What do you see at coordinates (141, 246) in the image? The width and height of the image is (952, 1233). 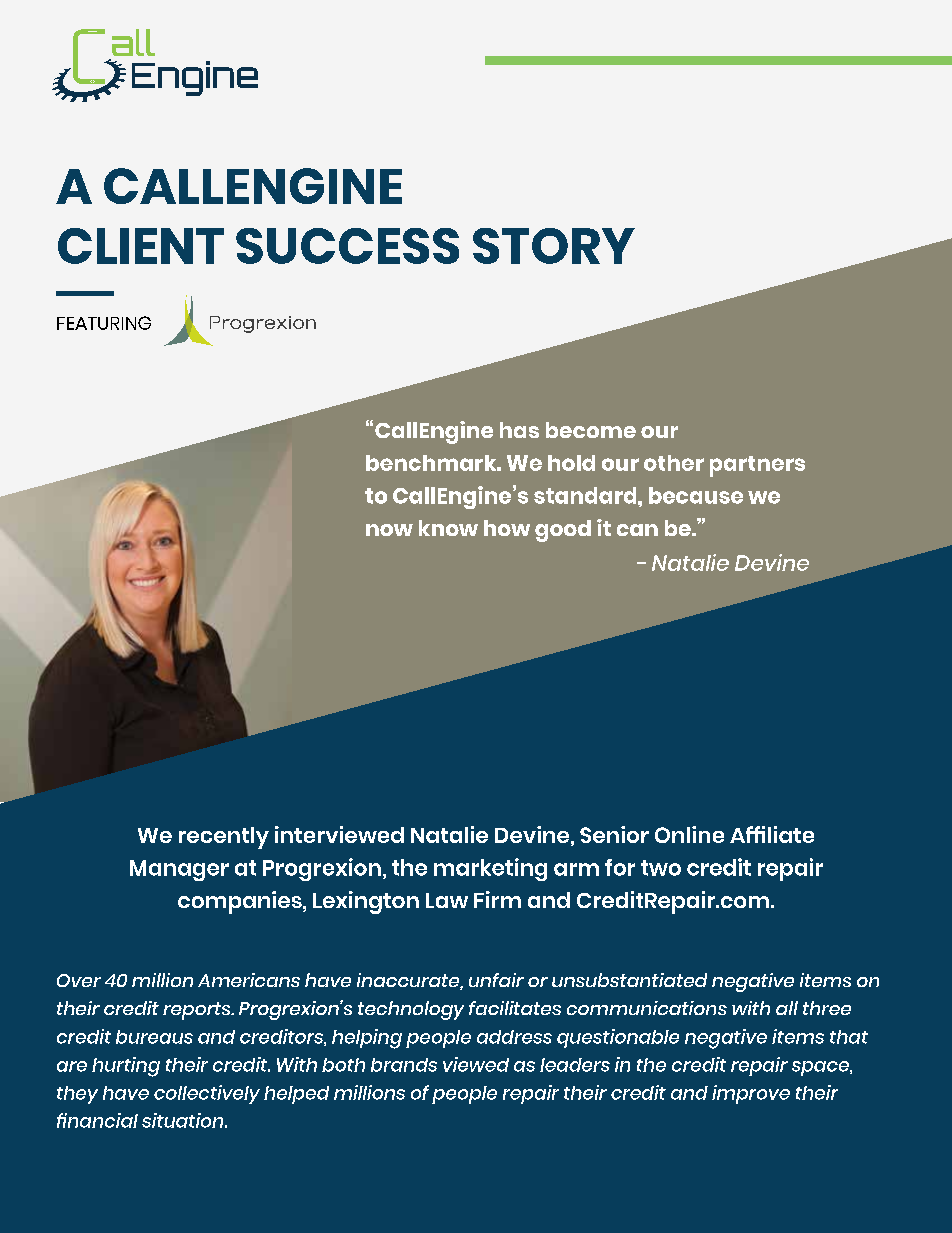 I see `CLIENT` at bounding box center [141, 246].
